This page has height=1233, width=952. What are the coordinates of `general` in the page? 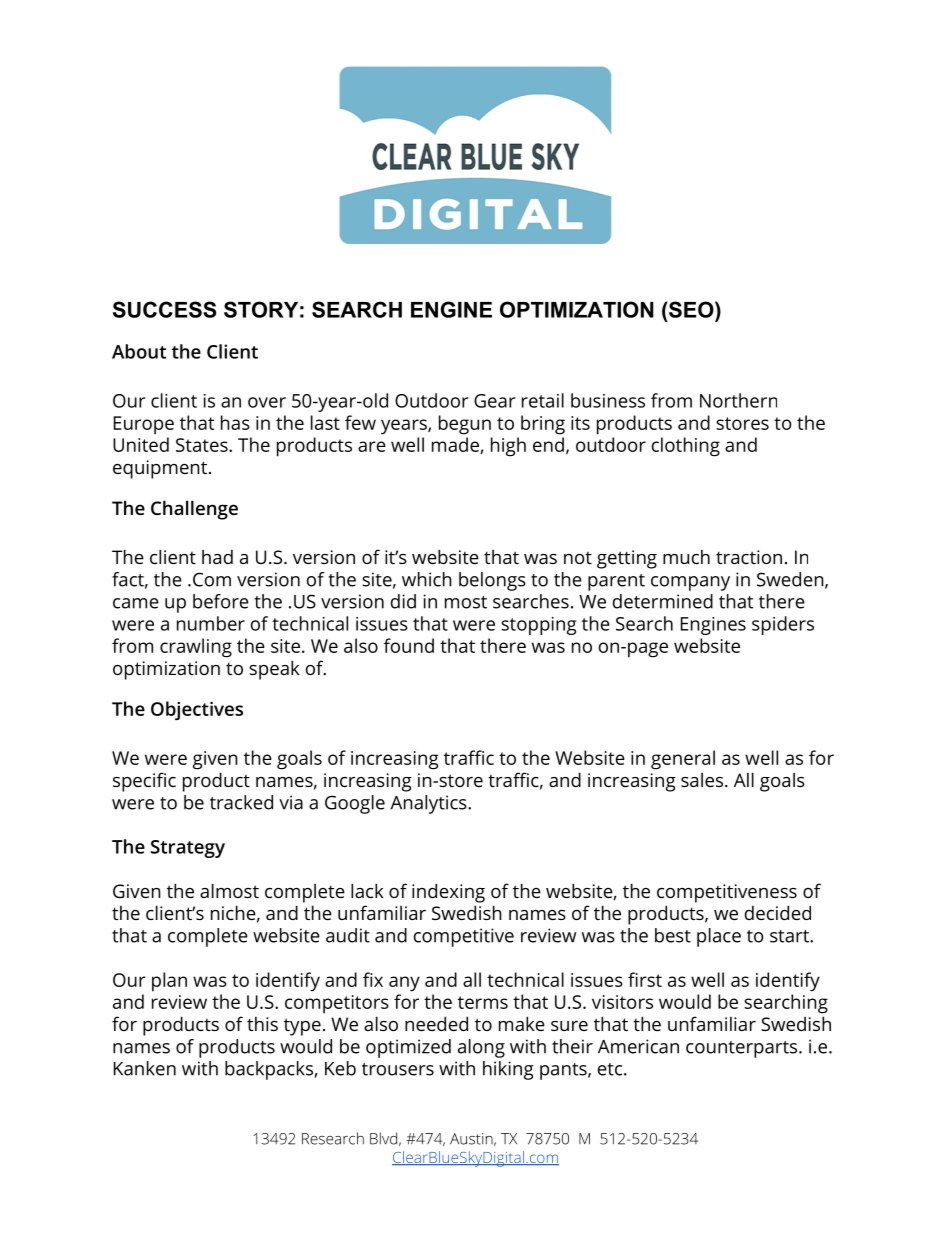 It's located at (683, 760).
